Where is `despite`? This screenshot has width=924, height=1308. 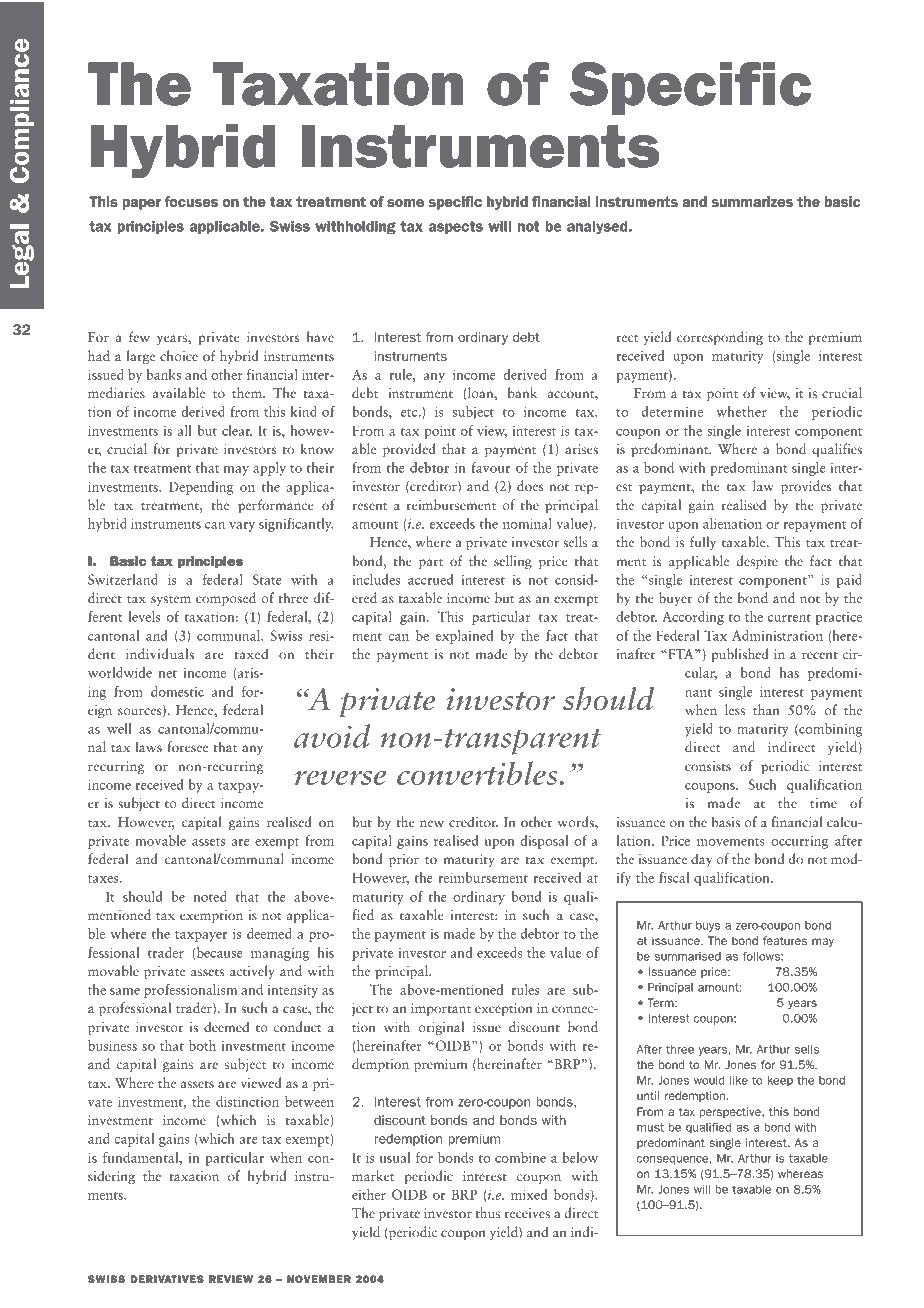 despite is located at coordinates (757, 562).
